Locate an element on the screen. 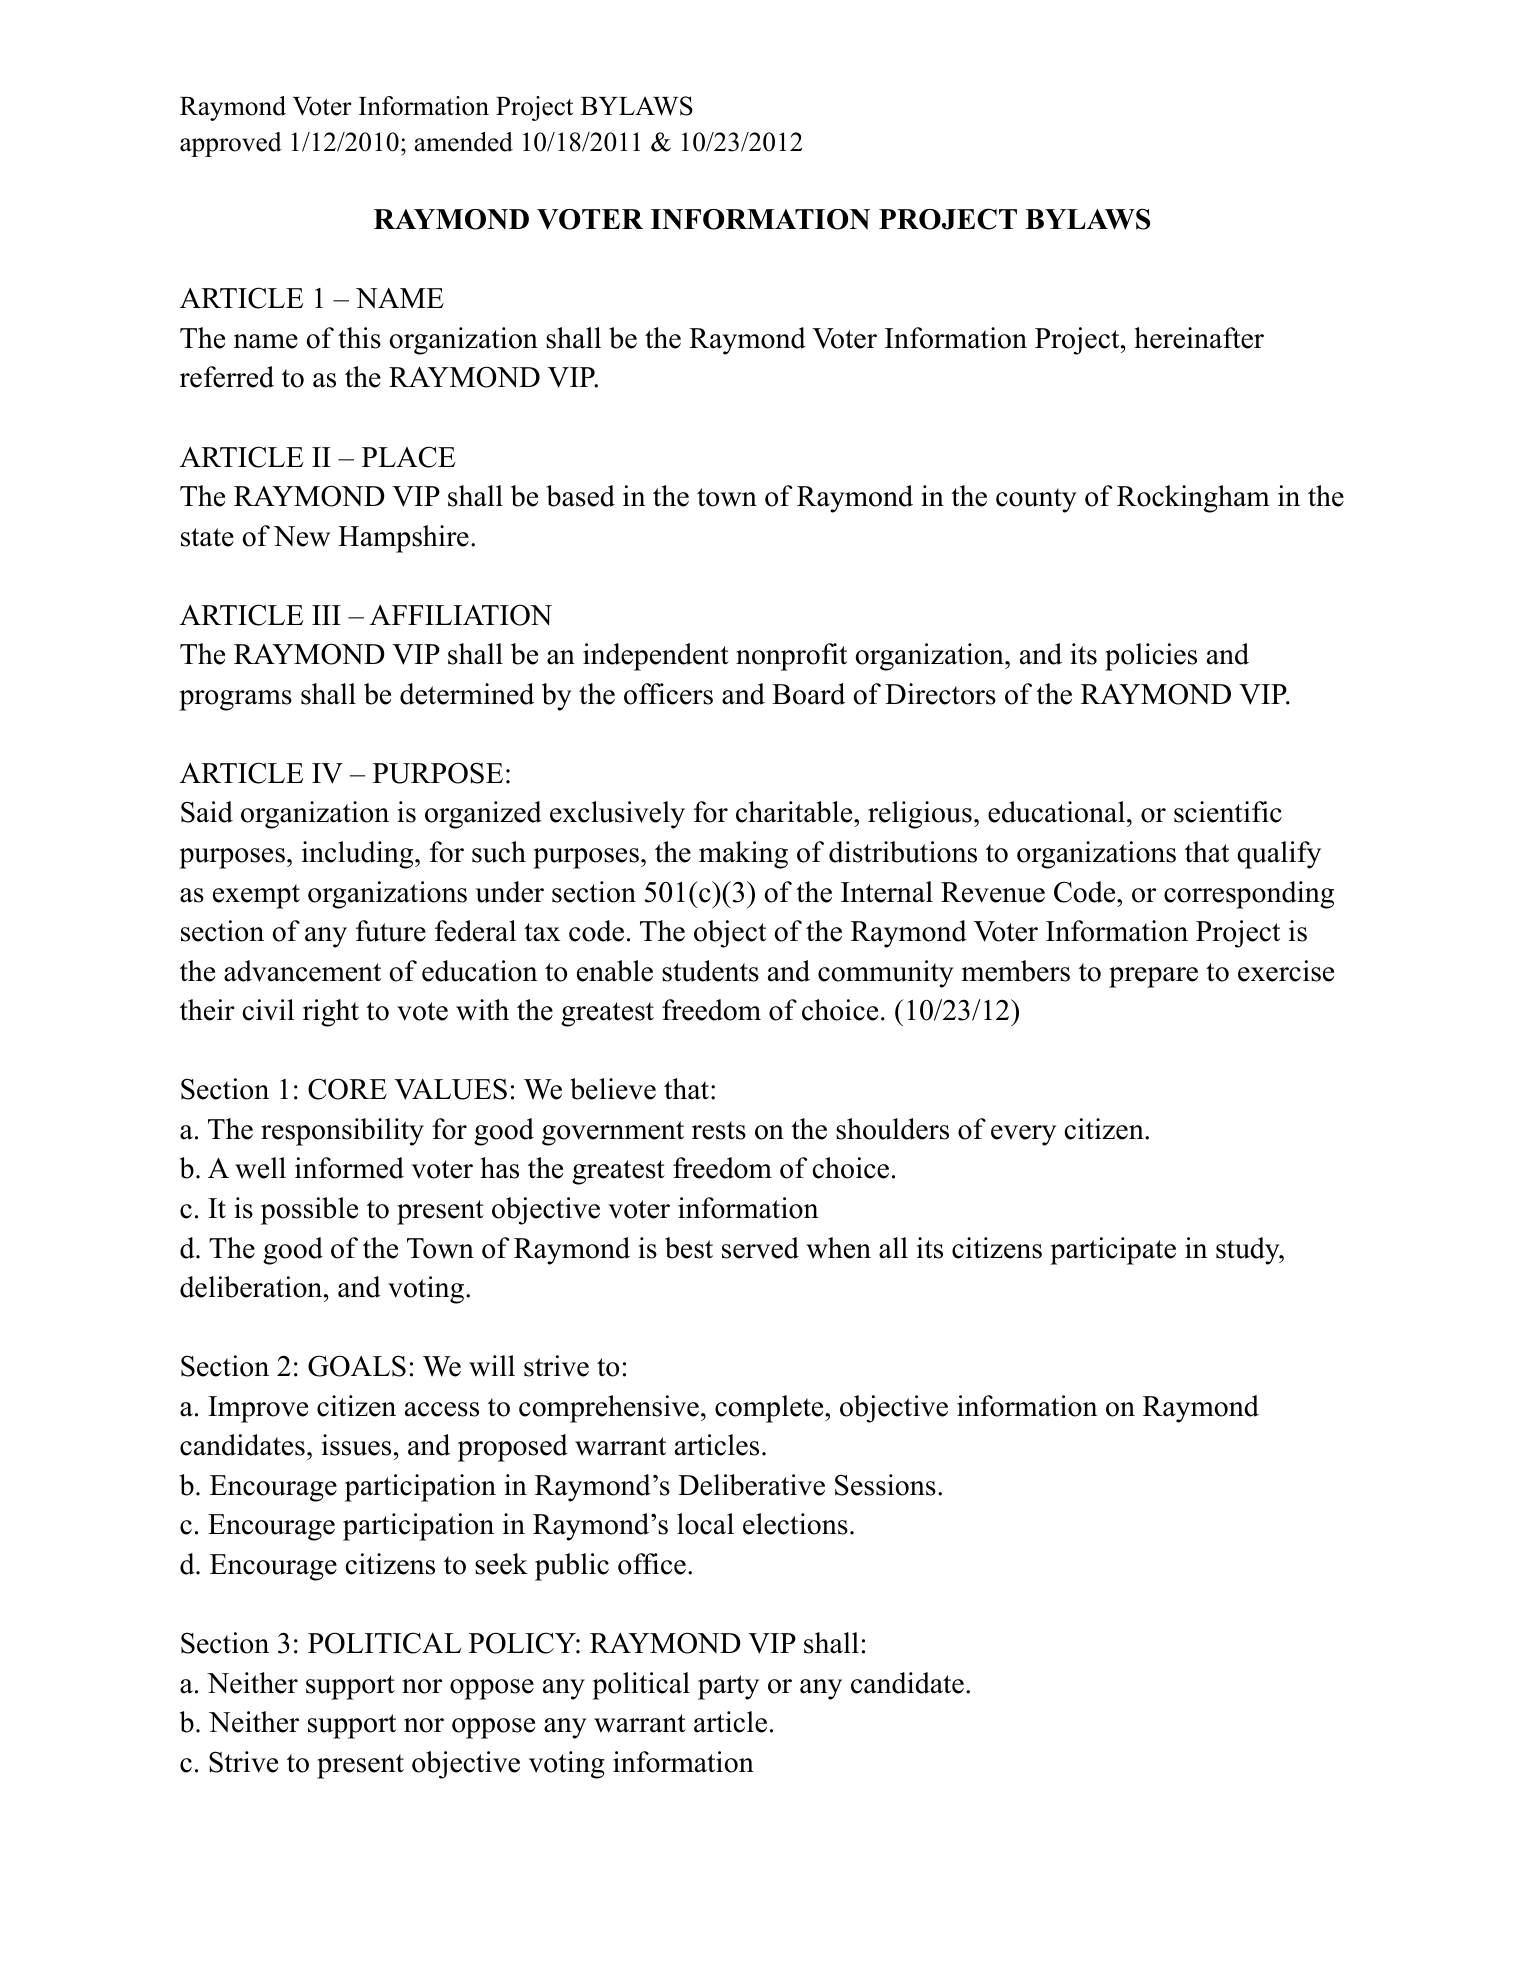 Image resolution: width=1526 pixels, height=1974 pixels. amended is located at coordinates (463, 142).
